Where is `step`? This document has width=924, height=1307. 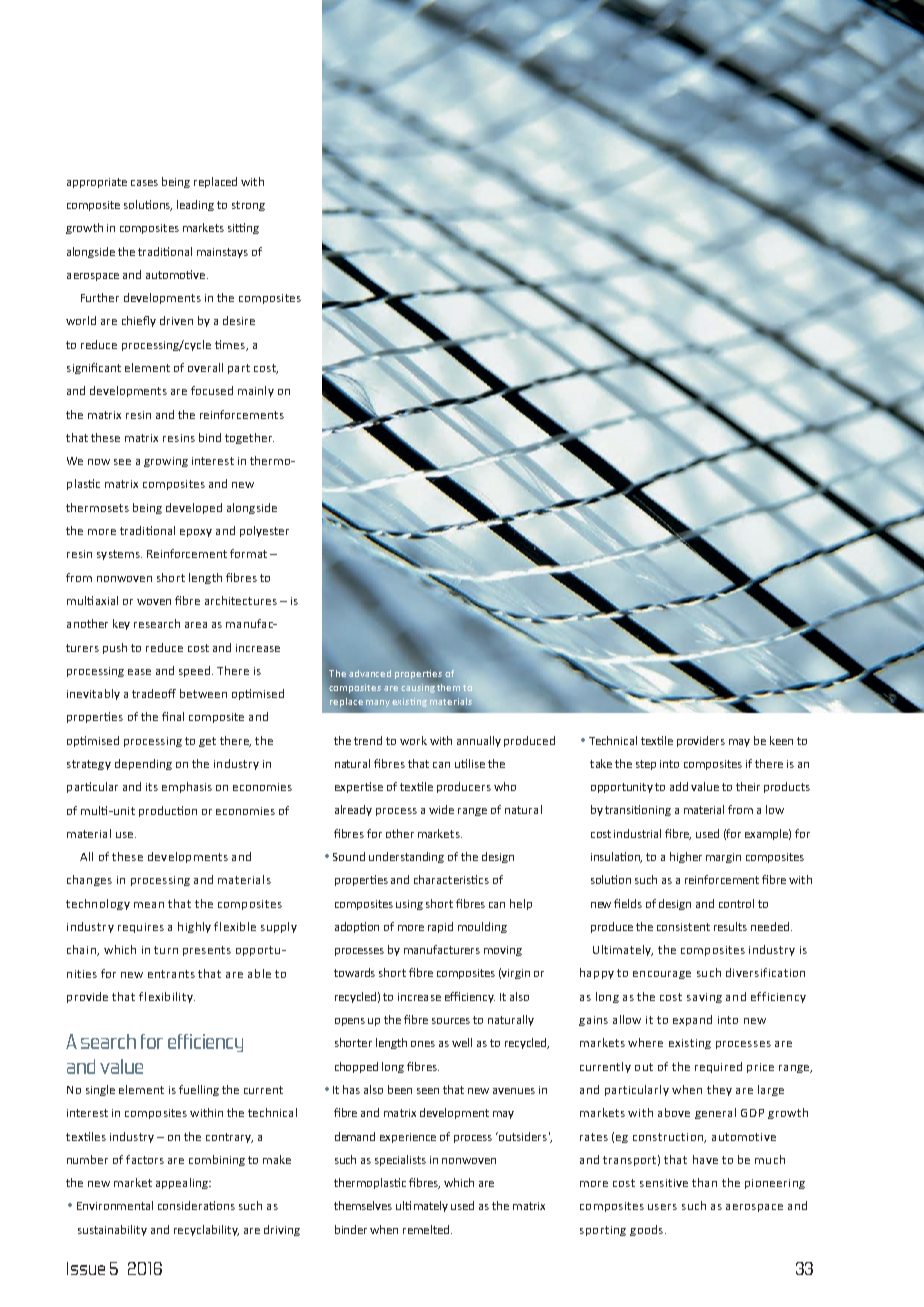
step is located at coordinates (646, 765).
